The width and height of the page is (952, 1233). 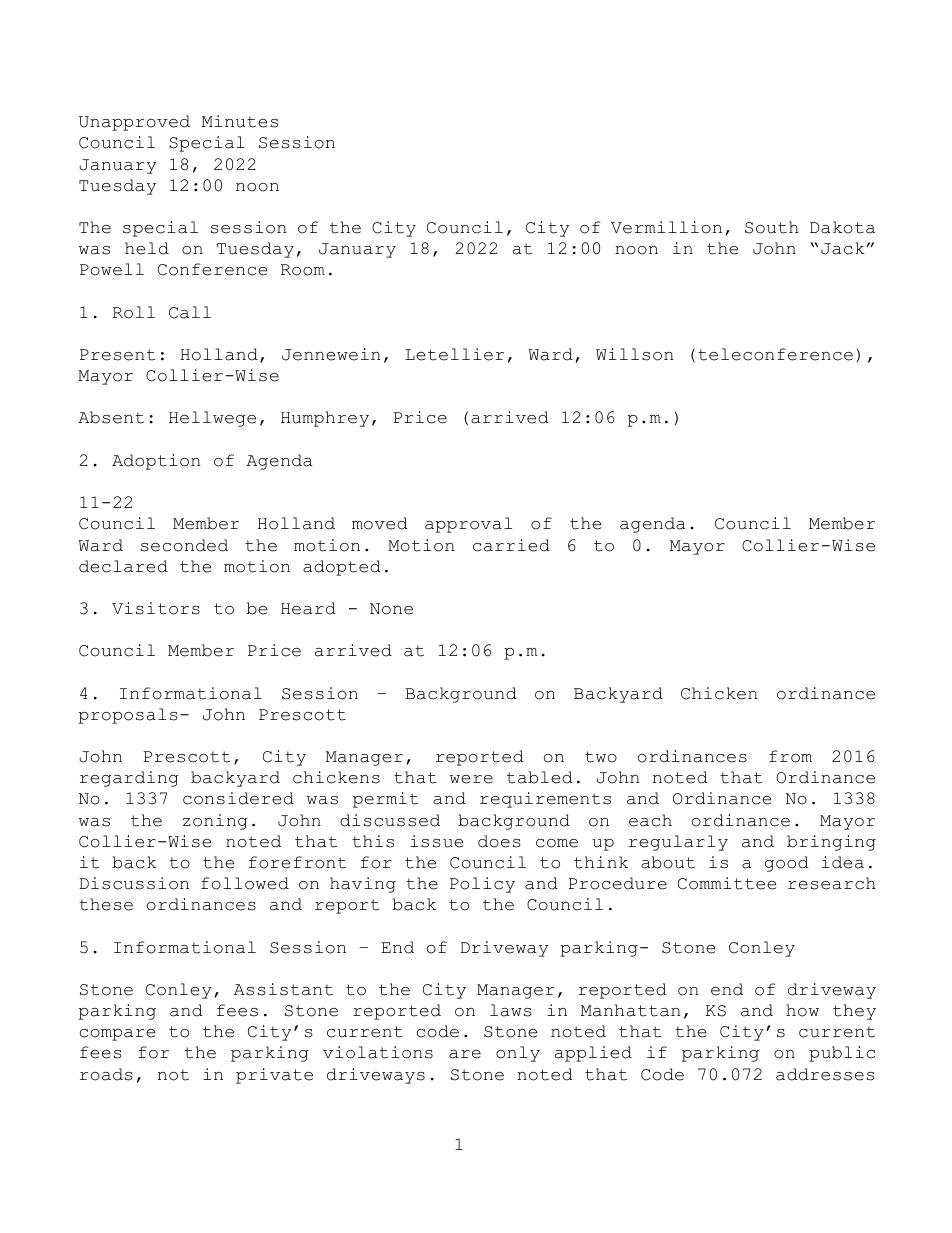 What do you see at coordinates (117, 1035) in the page?
I see `compare` at bounding box center [117, 1035].
